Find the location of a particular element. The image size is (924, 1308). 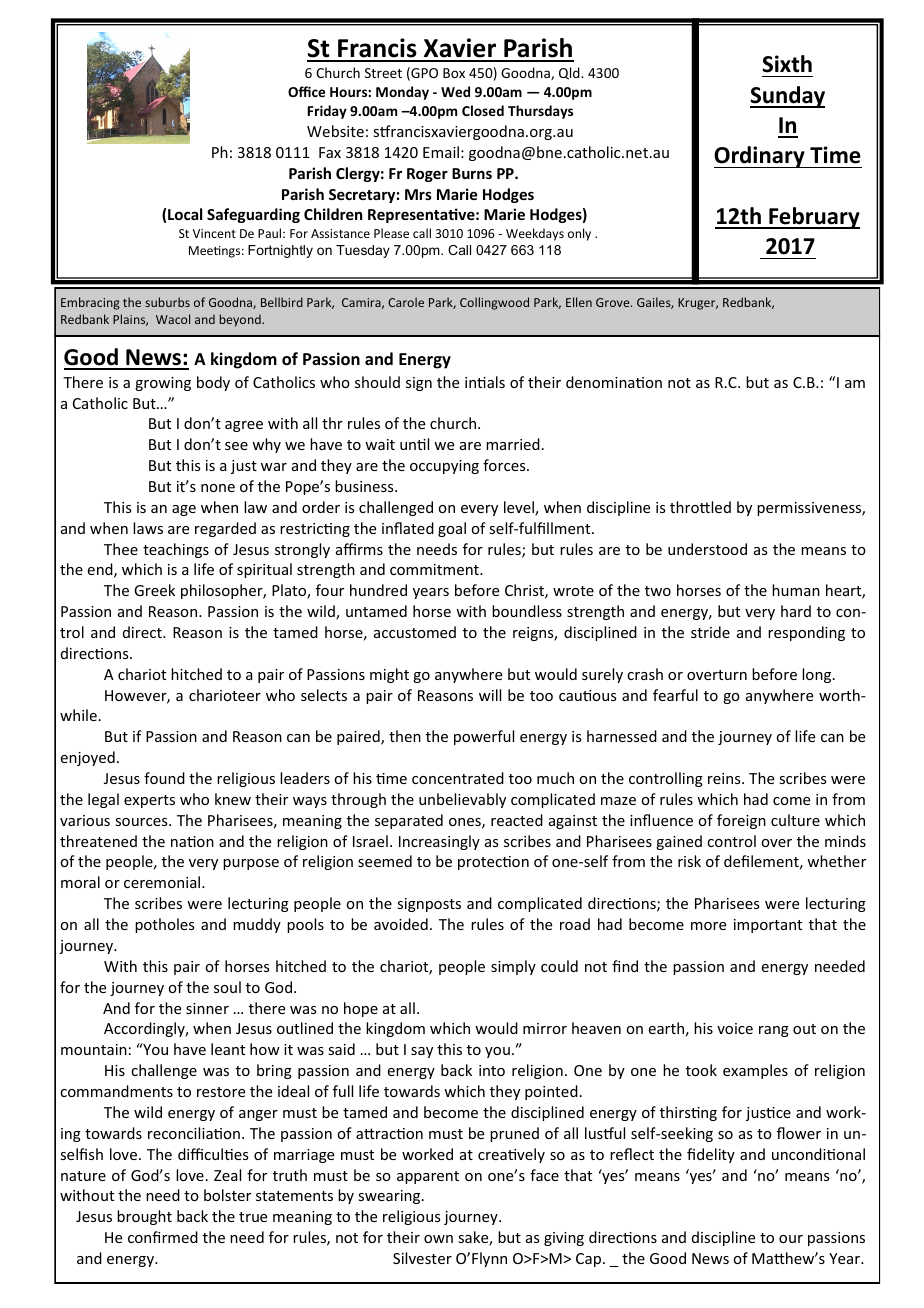

none is located at coordinates (218, 488).
